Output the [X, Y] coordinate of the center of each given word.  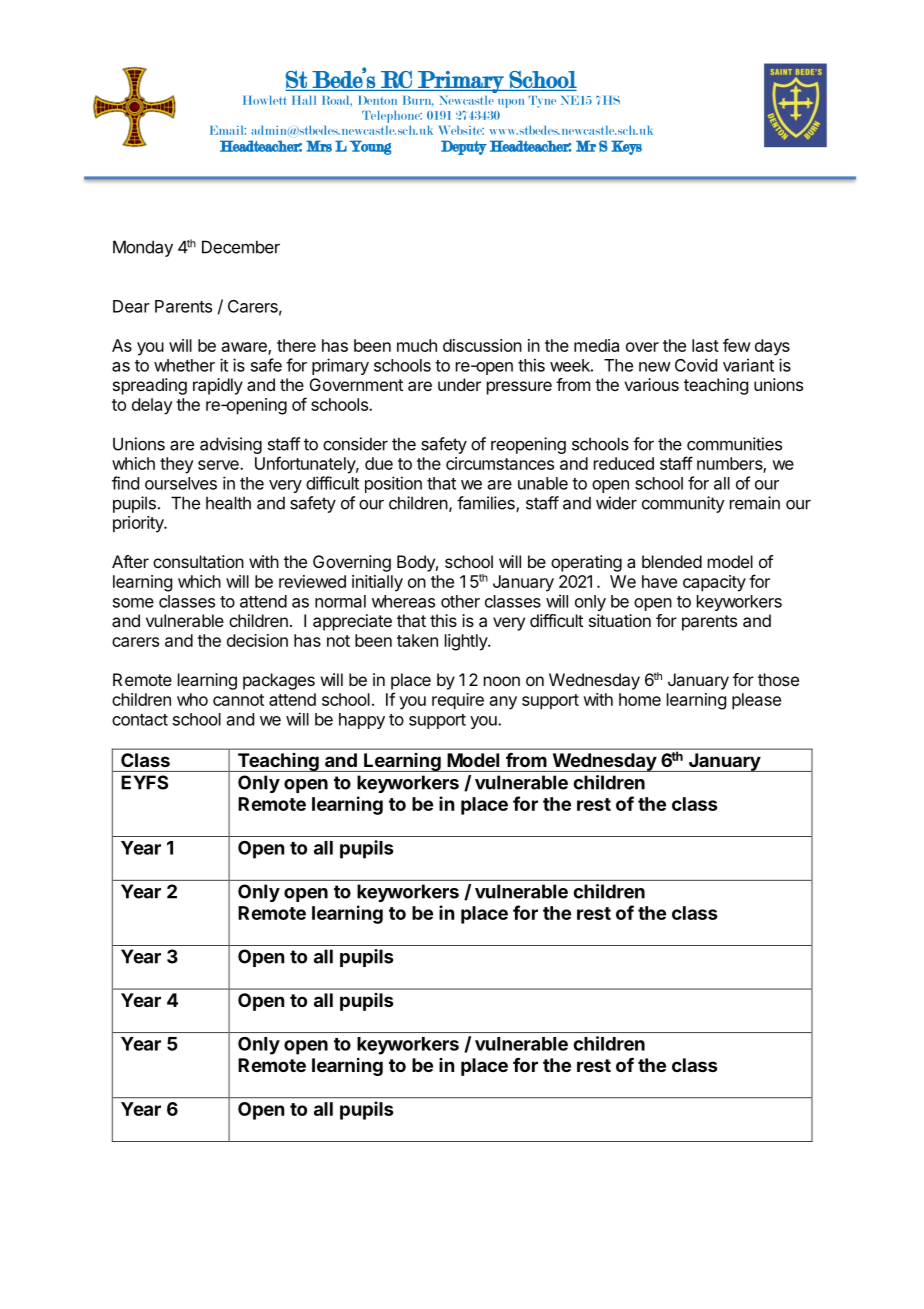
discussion [482, 345]
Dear [131, 306]
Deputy [464, 147]
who [192, 699]
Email [228, 130]
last [705, 345]
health [228, 503]
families [487, 504]
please [756, 701]
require [458, 701]
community [683, 504]
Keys [626, 147]
